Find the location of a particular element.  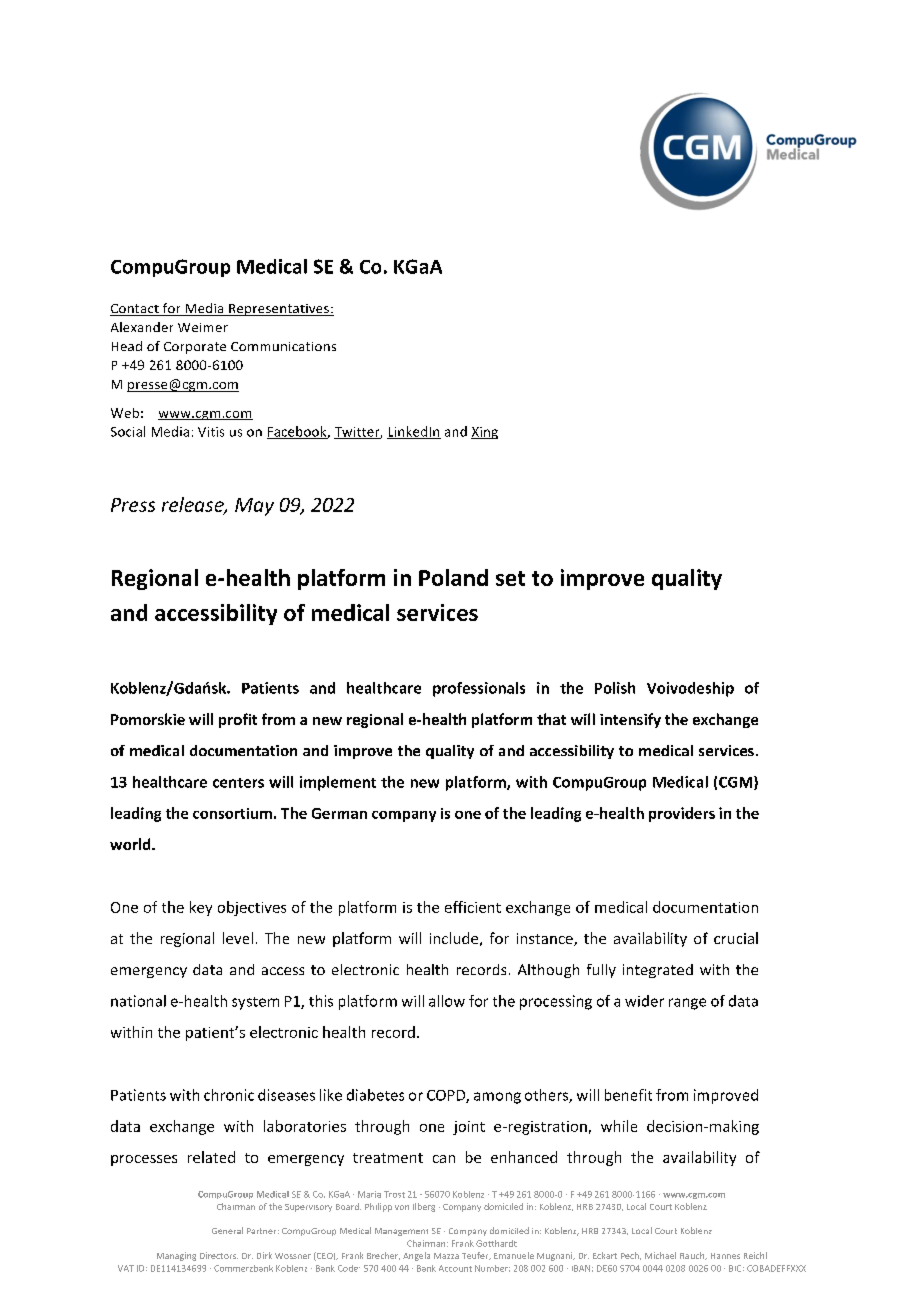

providers is located at coordinates (682, 814).
